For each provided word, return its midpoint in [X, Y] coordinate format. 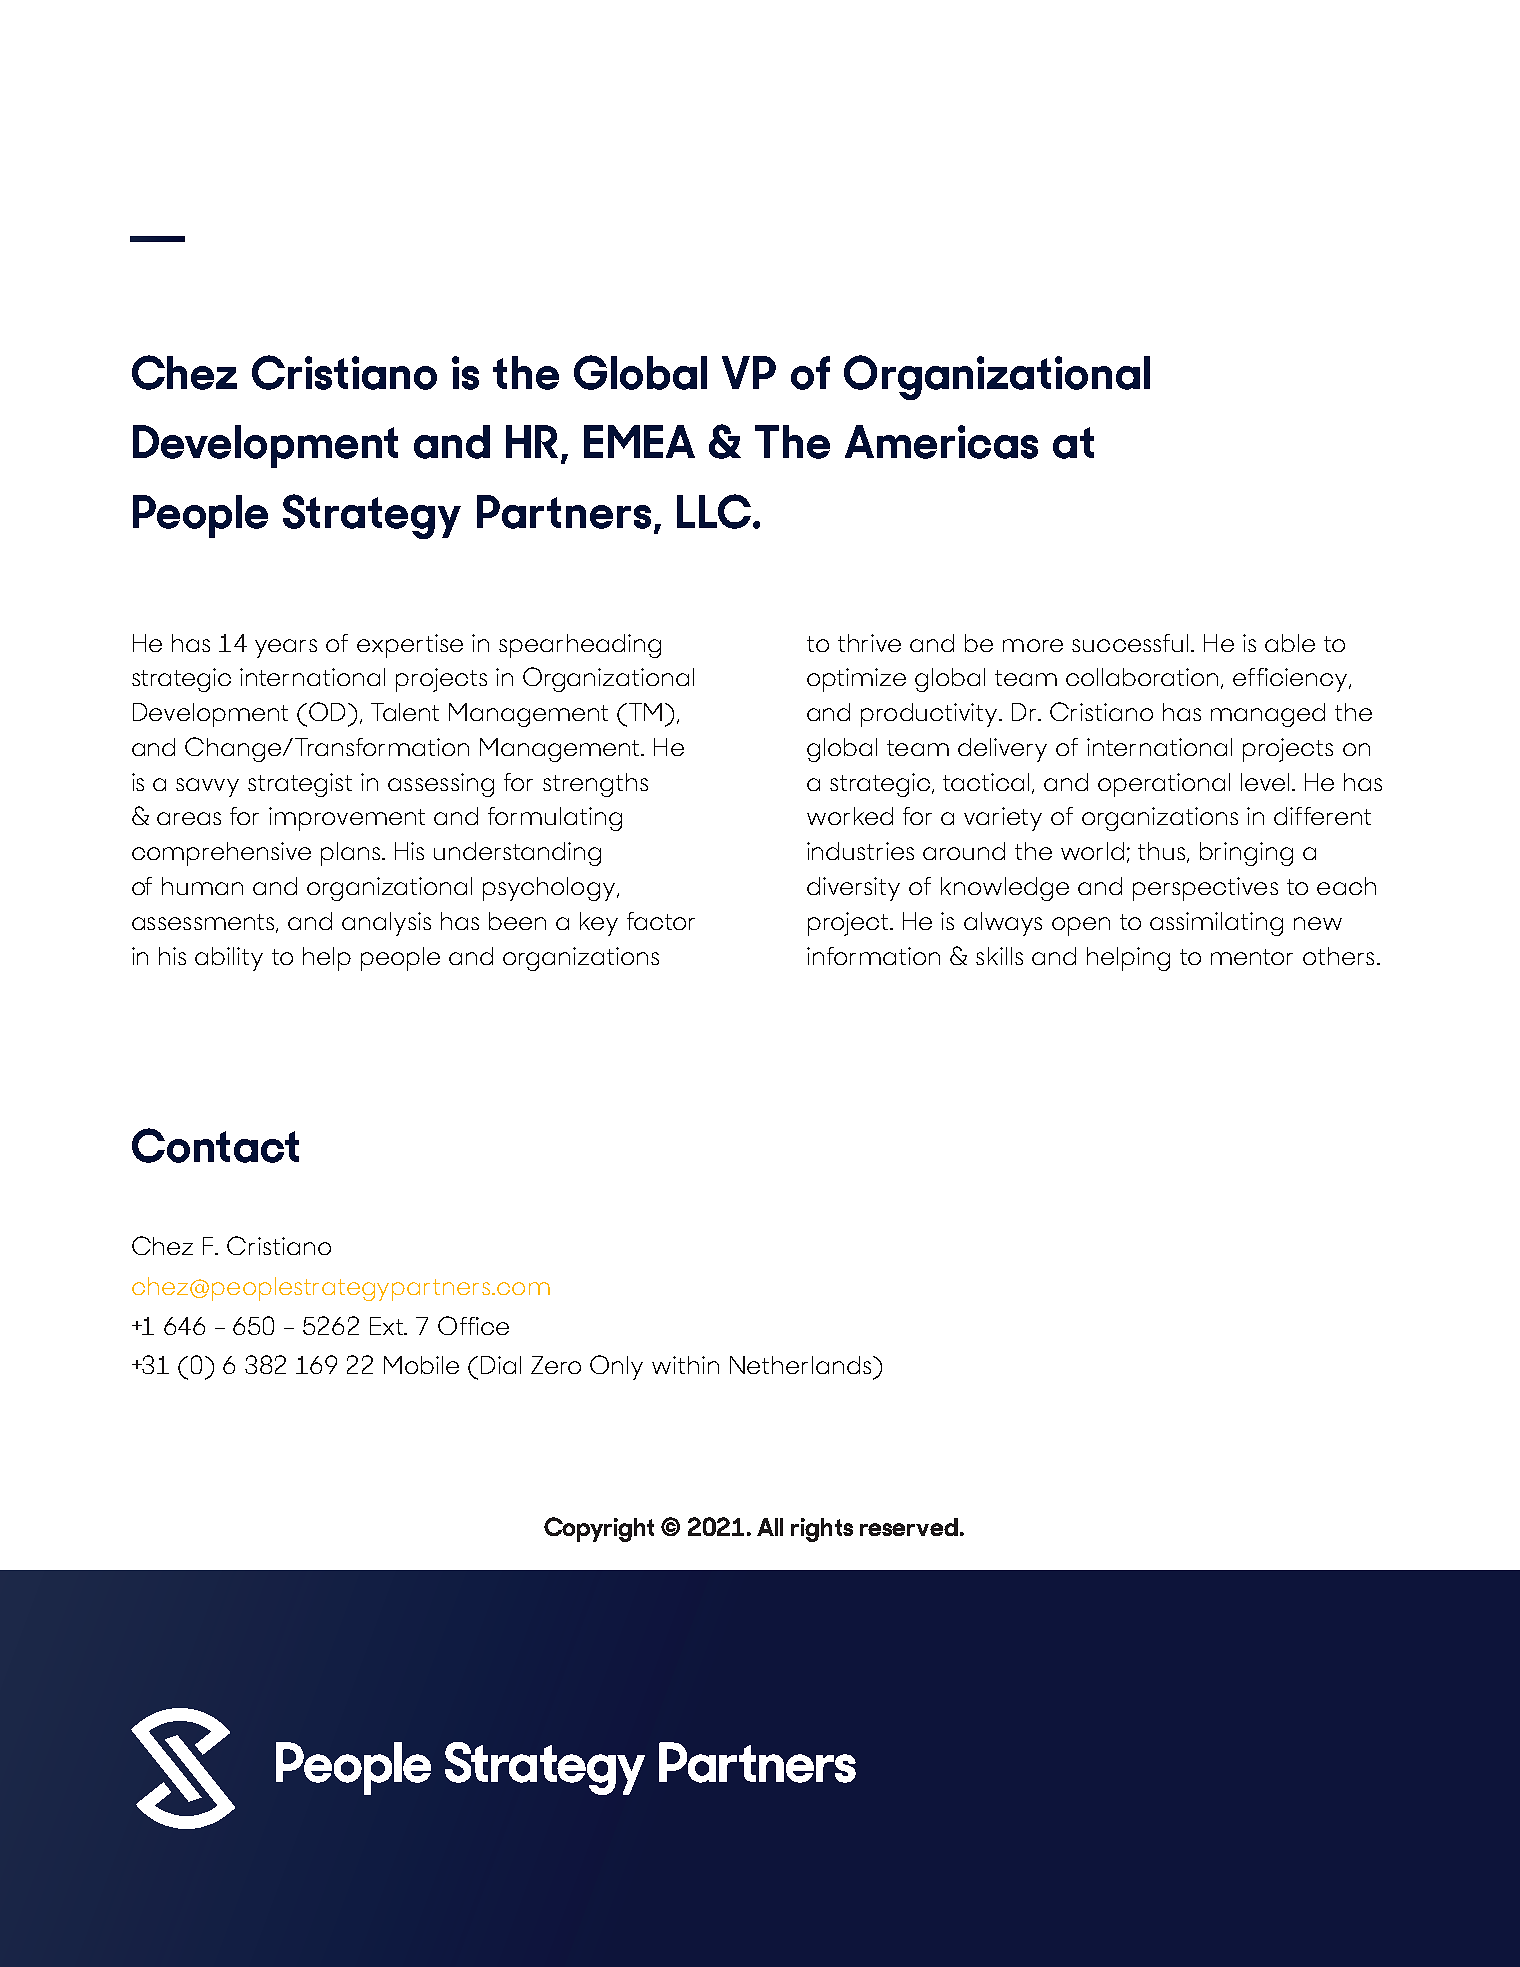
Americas [941, 442]
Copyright [599, 1529]
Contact [215, 1145]
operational [1164, 785]
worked [850, 816]
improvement [347, 819]
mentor [1252, 957]
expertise [410, 646]
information [873, 956]
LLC [714, 511]
